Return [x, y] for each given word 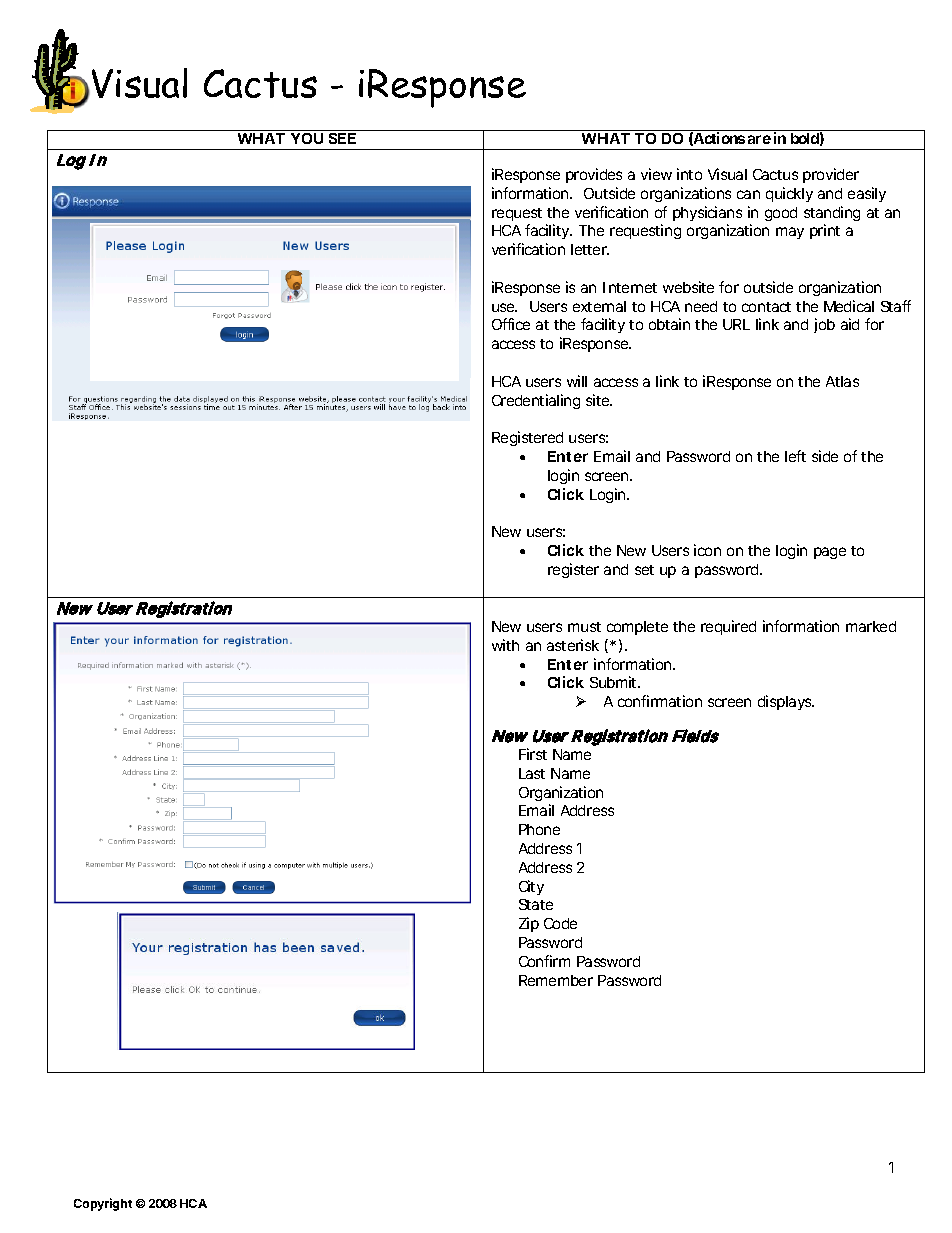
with [505, 645]
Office [511, 324]
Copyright [103, 1204]
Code [560, 923]
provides [594, 175]
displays [786, 702]
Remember [556, 980]
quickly [789, 194]
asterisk [573, 645]
